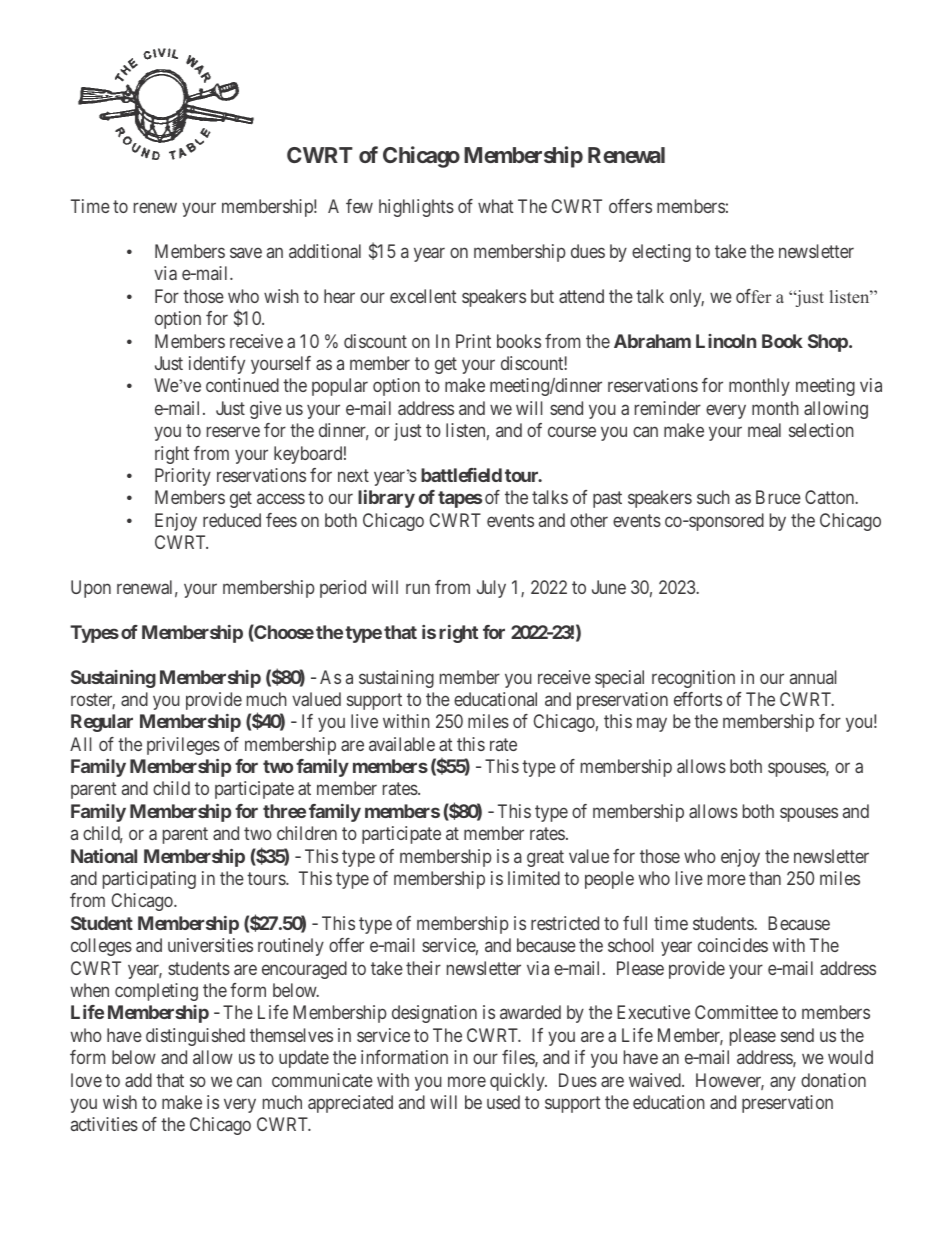 This document has height=1233, width=952. What do you see at coordinates (104, 1124) in the document?
I see `activities` at bounding box center [104, 1124].
